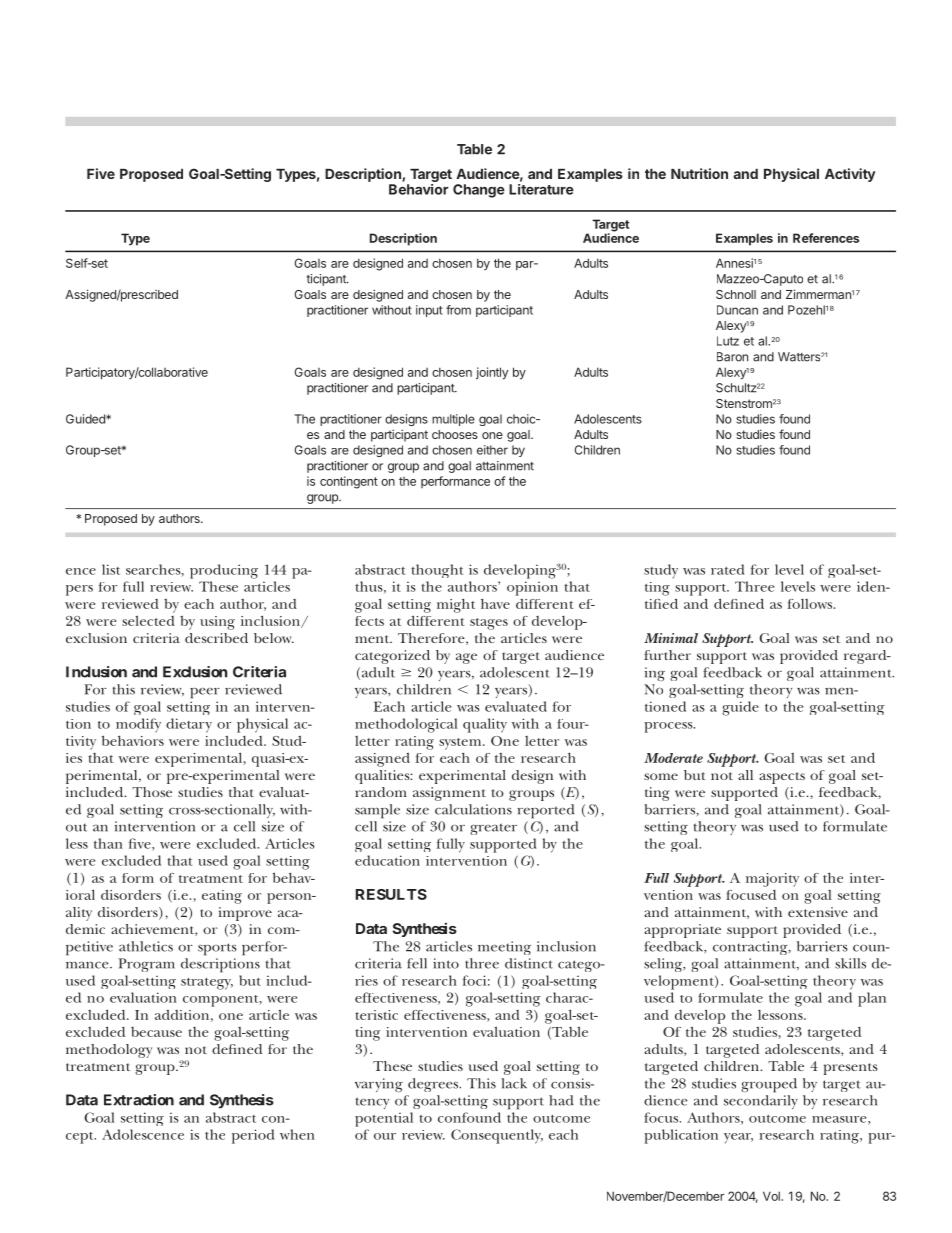 This document has height=1233, width=952. Describe the element at coordinates (737, 310) in the document. I see `Duncan` at that location.
